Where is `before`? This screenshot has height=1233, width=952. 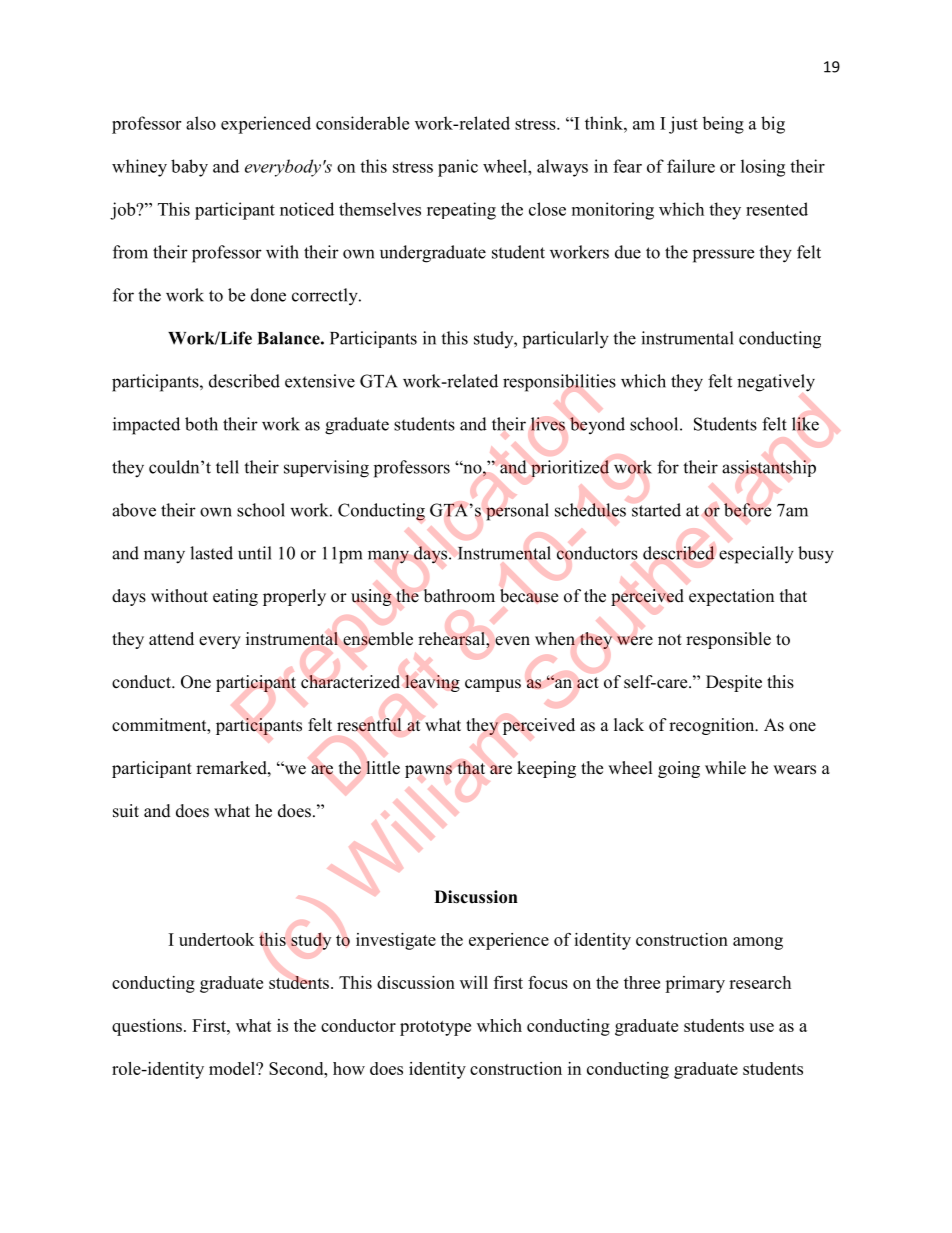 before is located at coordinates (747, 510).
